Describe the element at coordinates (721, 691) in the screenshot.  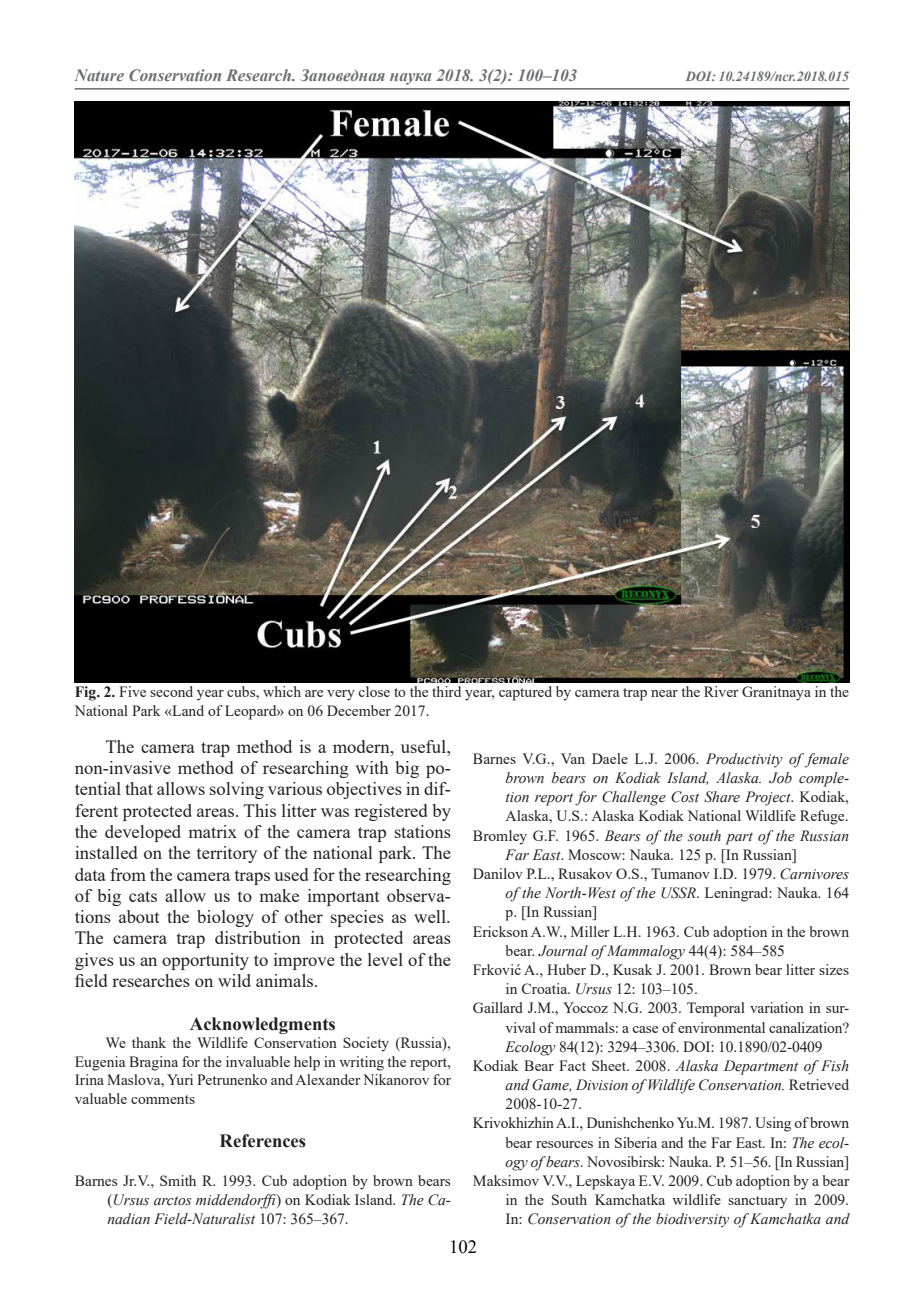
I see `River` at that location.
